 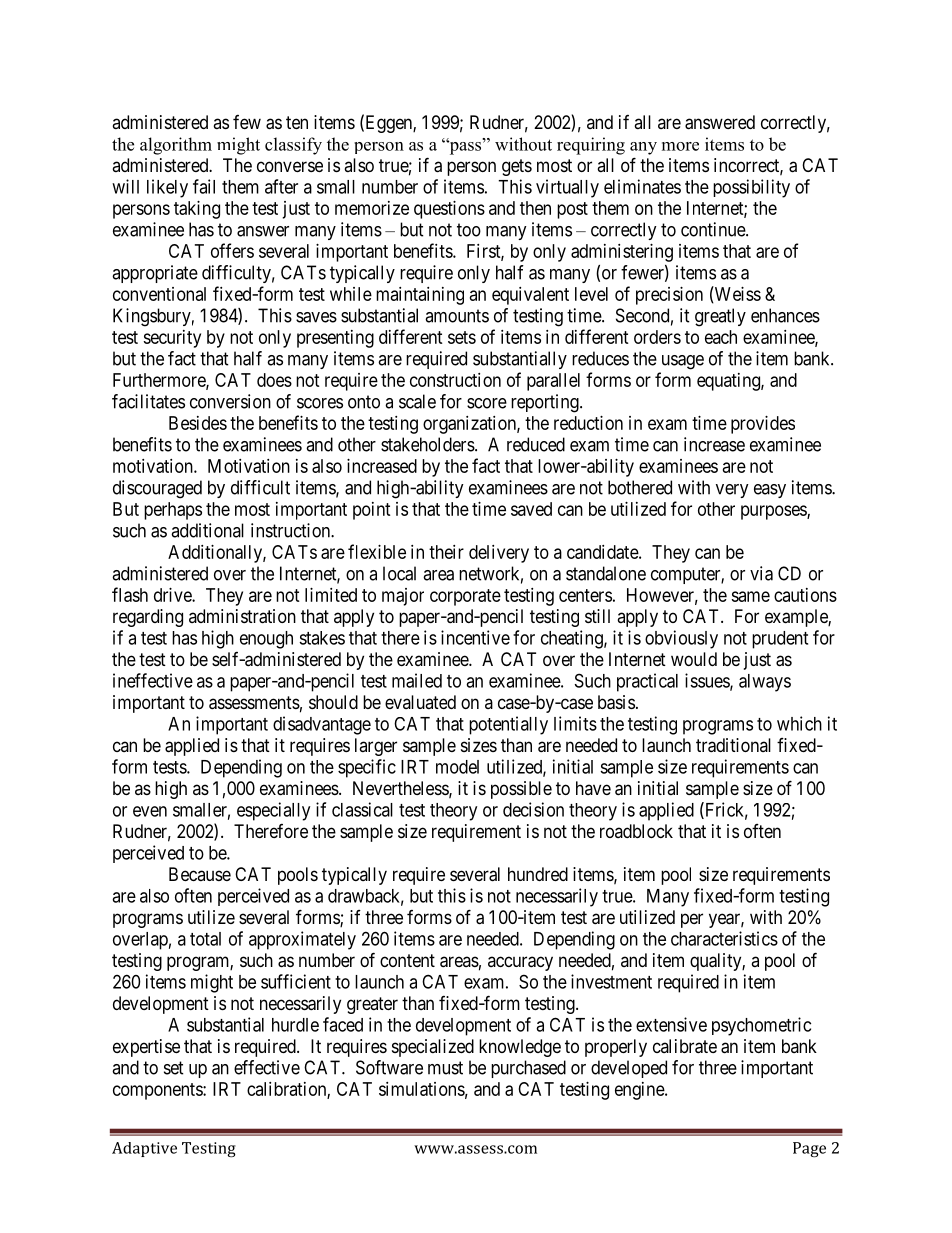 What do you see at coordinates (205, 939) in the page?
I see `total` at bounding box center [205, 939].
